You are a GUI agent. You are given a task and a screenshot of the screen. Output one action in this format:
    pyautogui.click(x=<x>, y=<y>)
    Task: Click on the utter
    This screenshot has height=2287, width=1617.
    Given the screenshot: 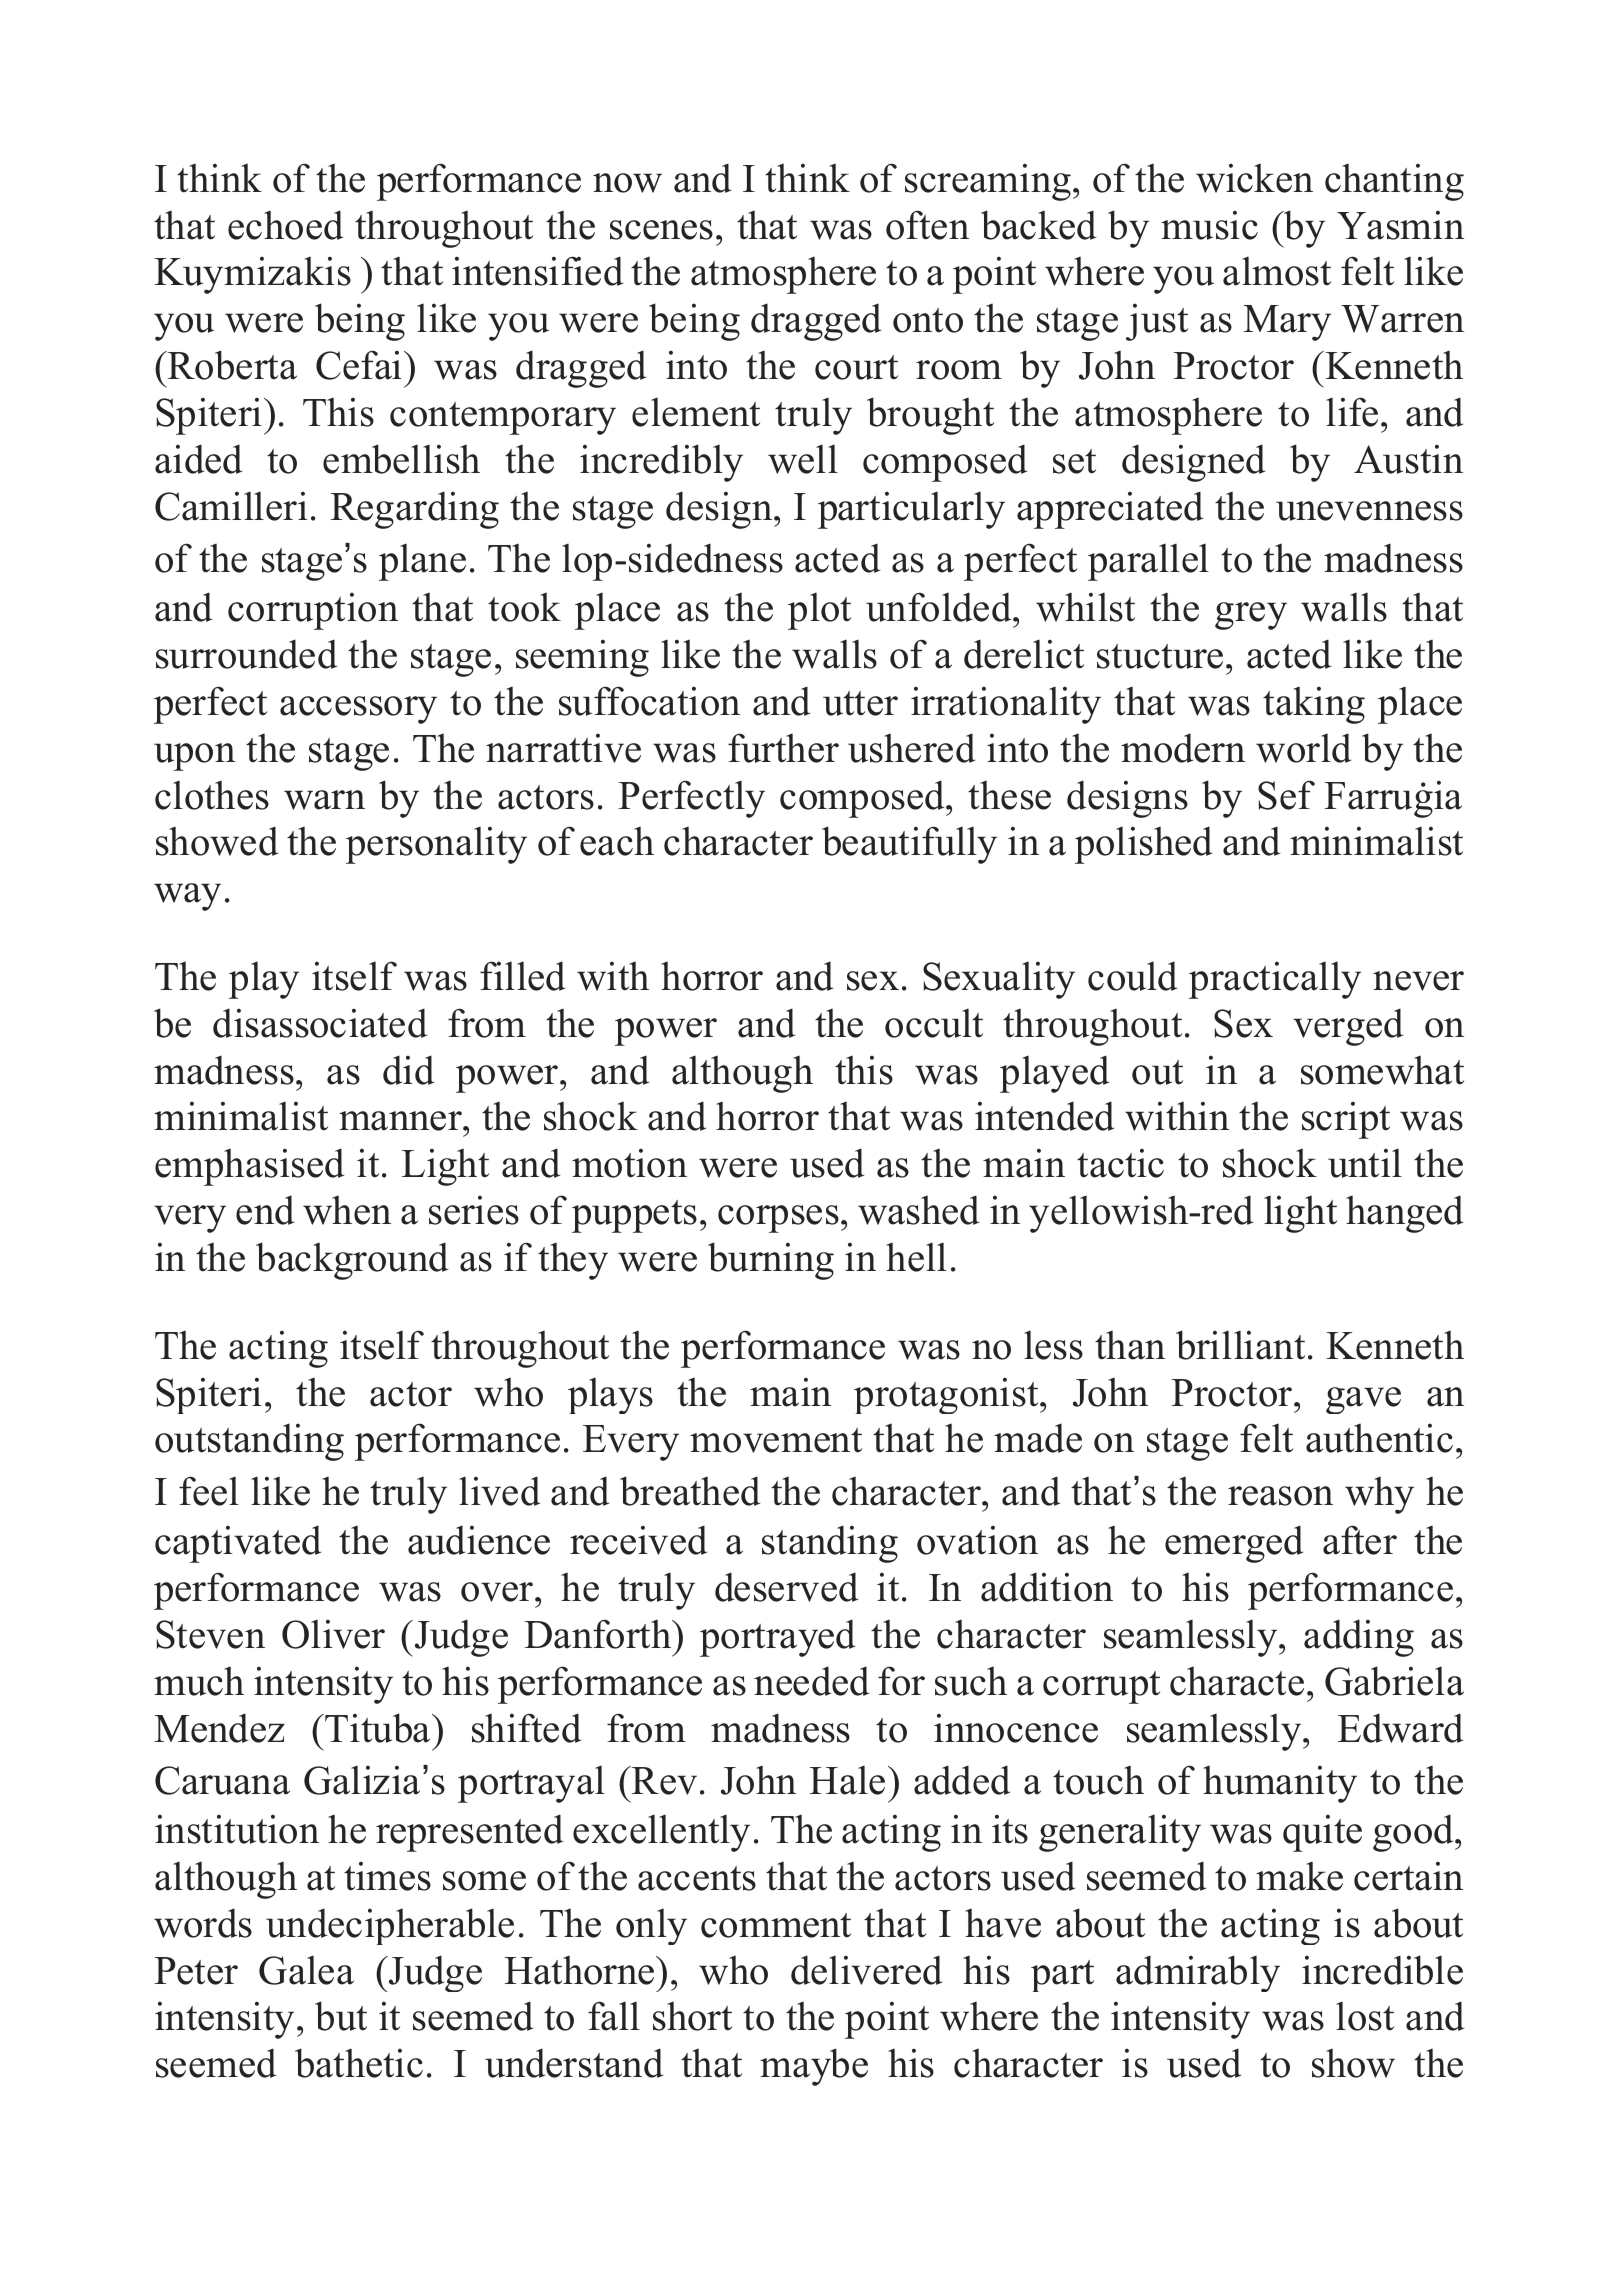 What is the action you would take?
    pyautogui.click(x=860, y=703)
